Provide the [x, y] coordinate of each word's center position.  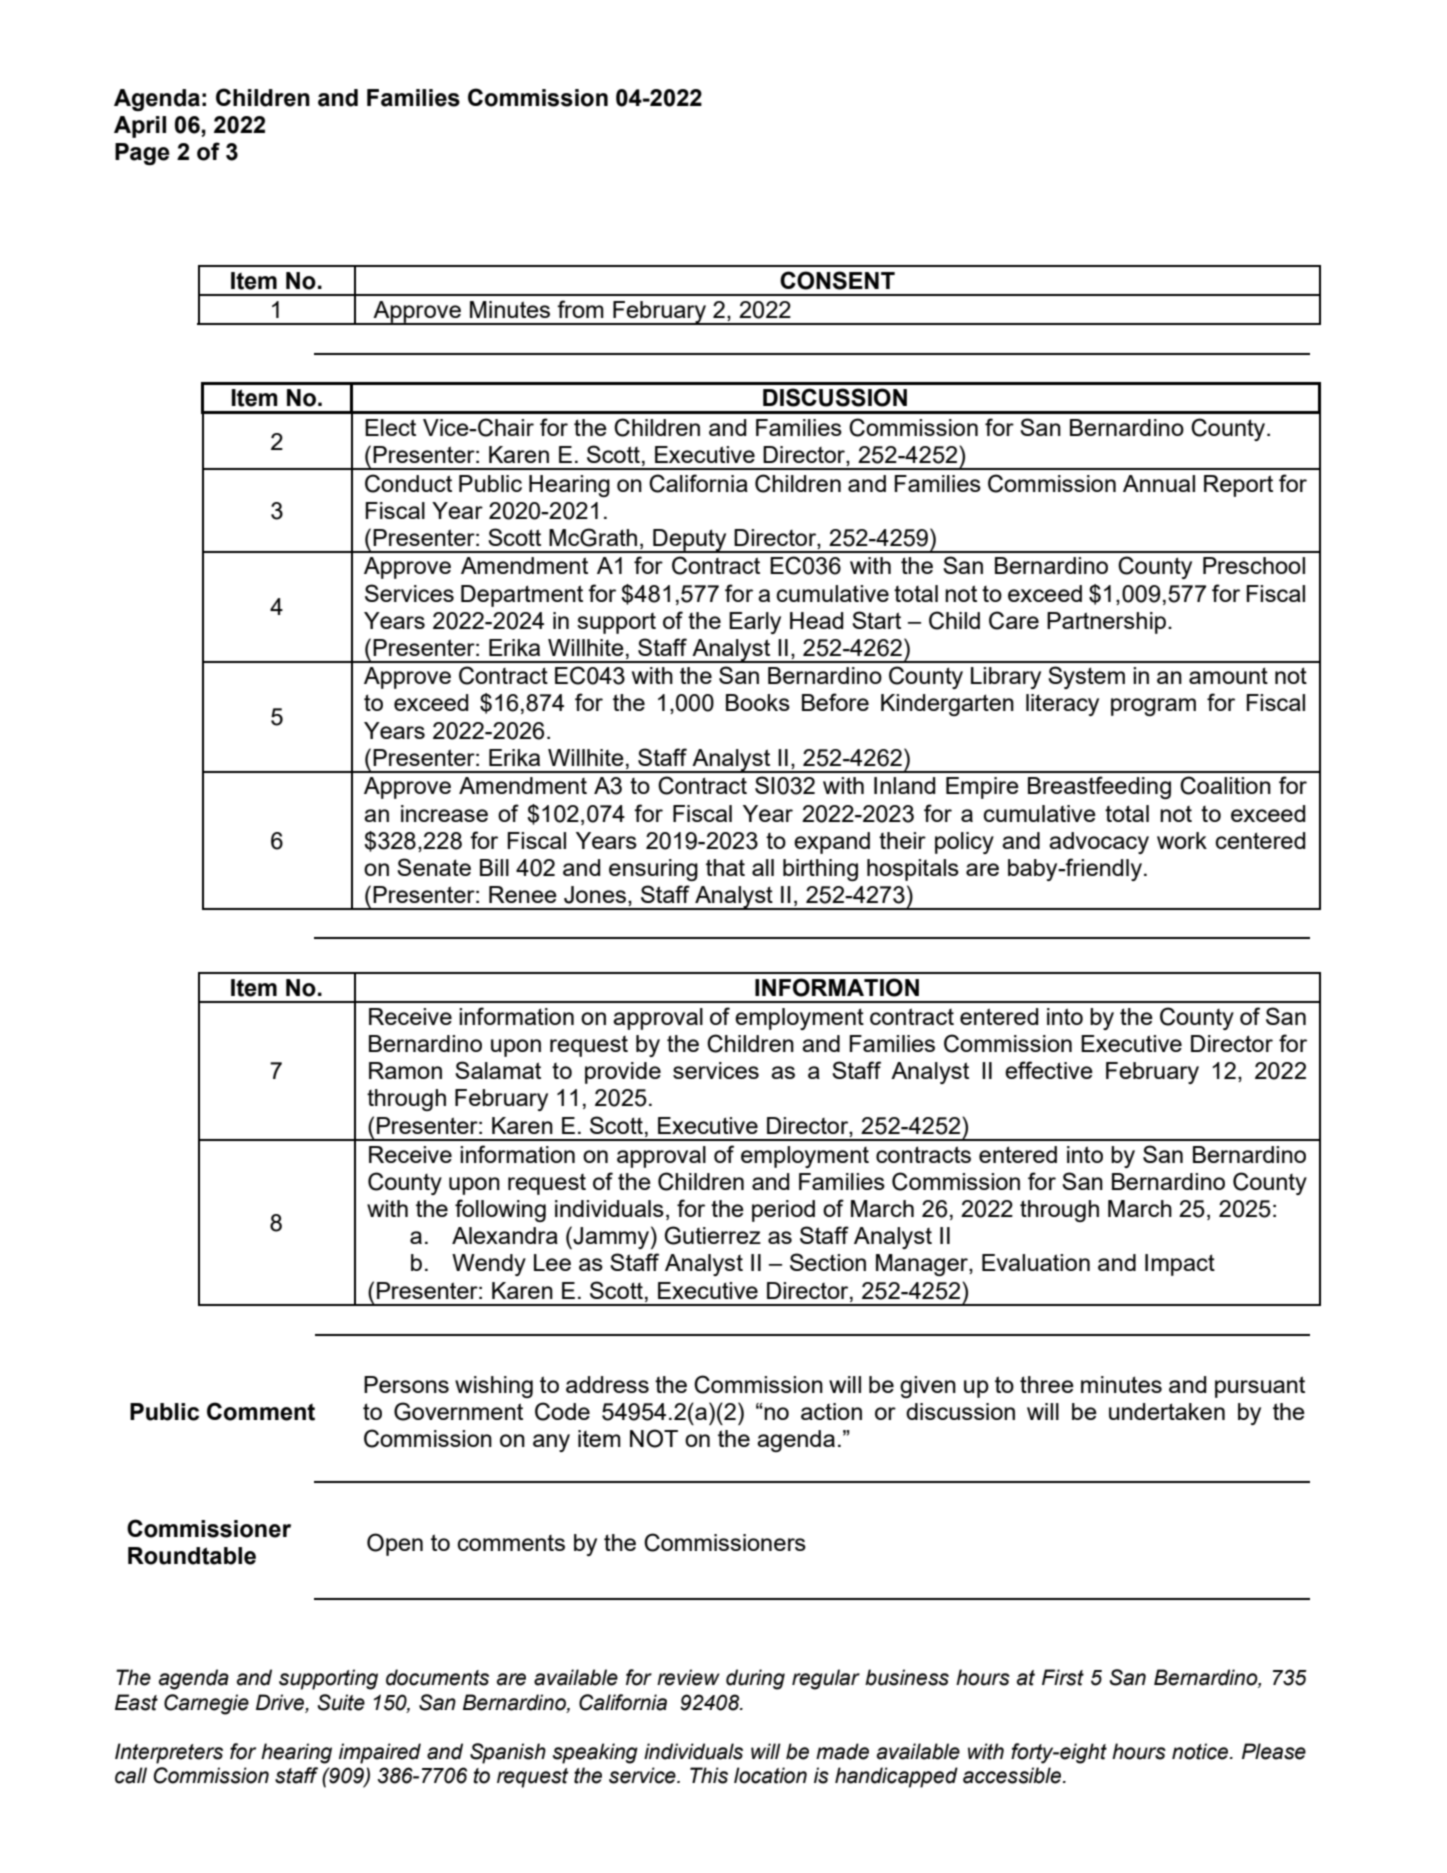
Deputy [690, 541]
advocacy [1099, 843]
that [725, 867]
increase [444, 813]
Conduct [408, 483]
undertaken [1167, 1411]
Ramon [405, 1070]
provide [623, 1073]
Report [1238, 486]
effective [1049, 1070]
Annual [1159, 483]
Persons [406, 1384]
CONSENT [837, 280]
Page [142, 154]
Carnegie [206, 1704]
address [607, 1384]
